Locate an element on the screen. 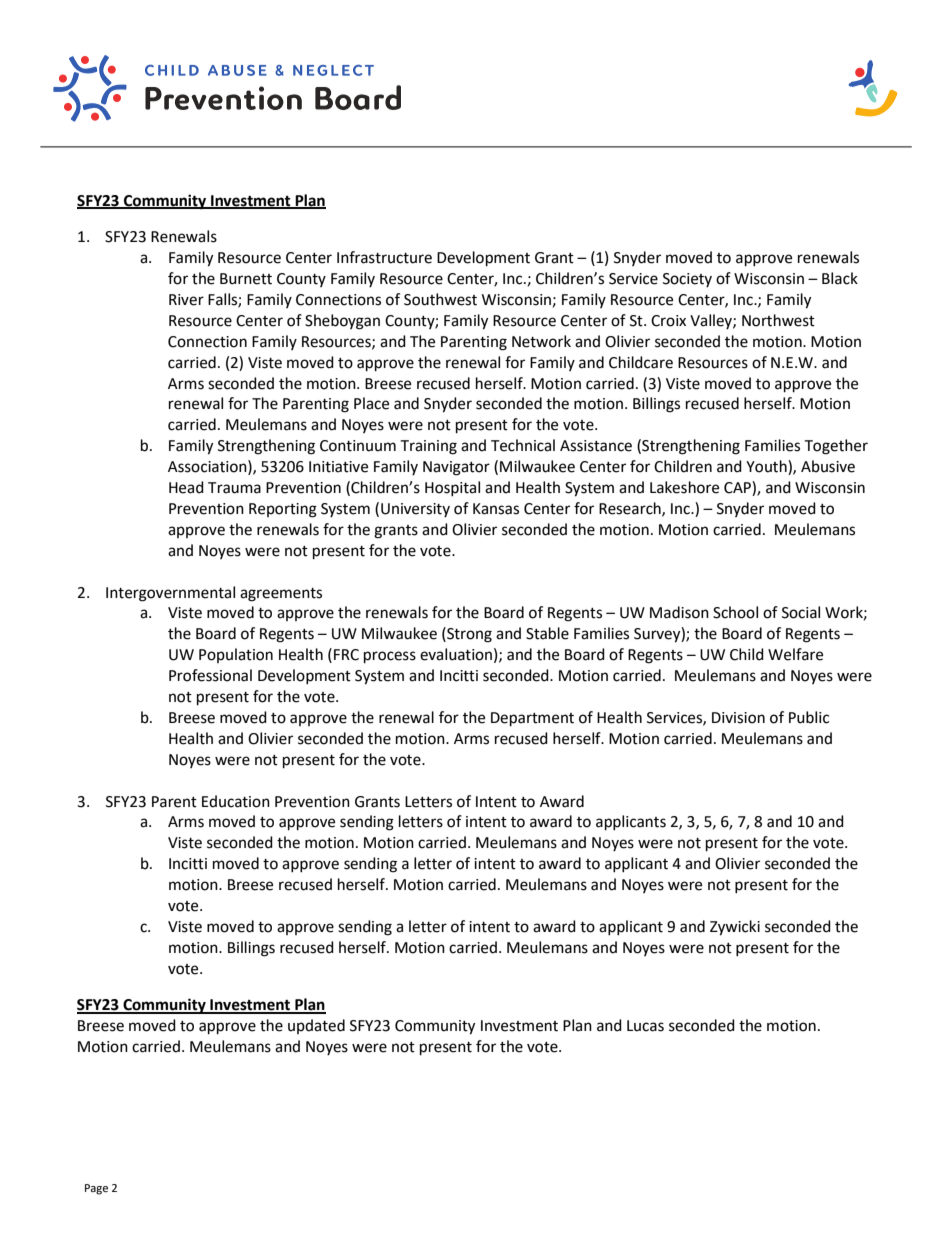  River is located at coordinates (186, 300).
